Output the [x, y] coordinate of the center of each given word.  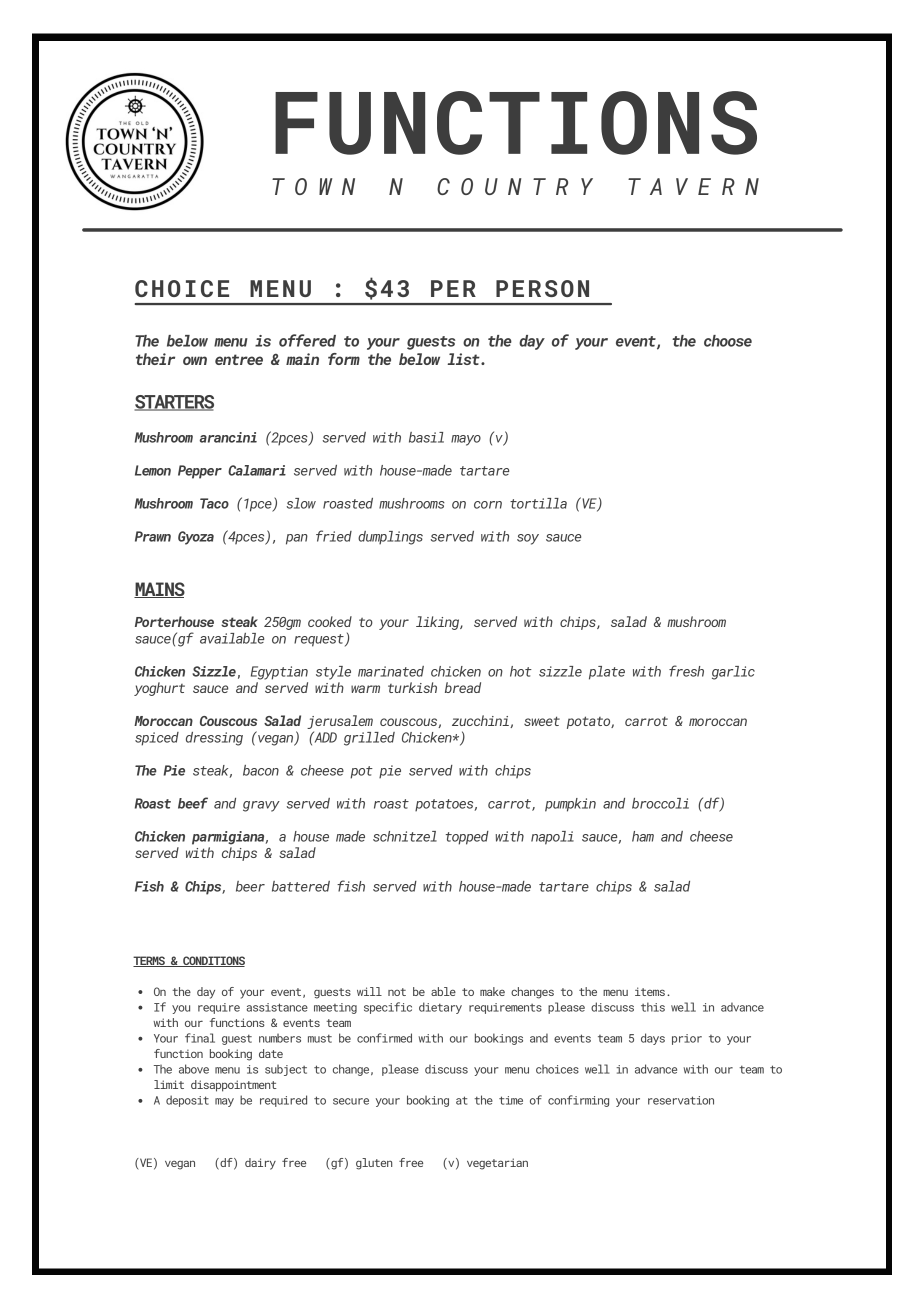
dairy [260, 1164]
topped [467, 838]
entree [239, 359]
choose [728, 341]
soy [528, 539]
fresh [686, 671]
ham [643, 836]
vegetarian [497, 1164]
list [464, 359]
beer [250, 886]
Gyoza [196, 538]
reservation [681, 1100]
